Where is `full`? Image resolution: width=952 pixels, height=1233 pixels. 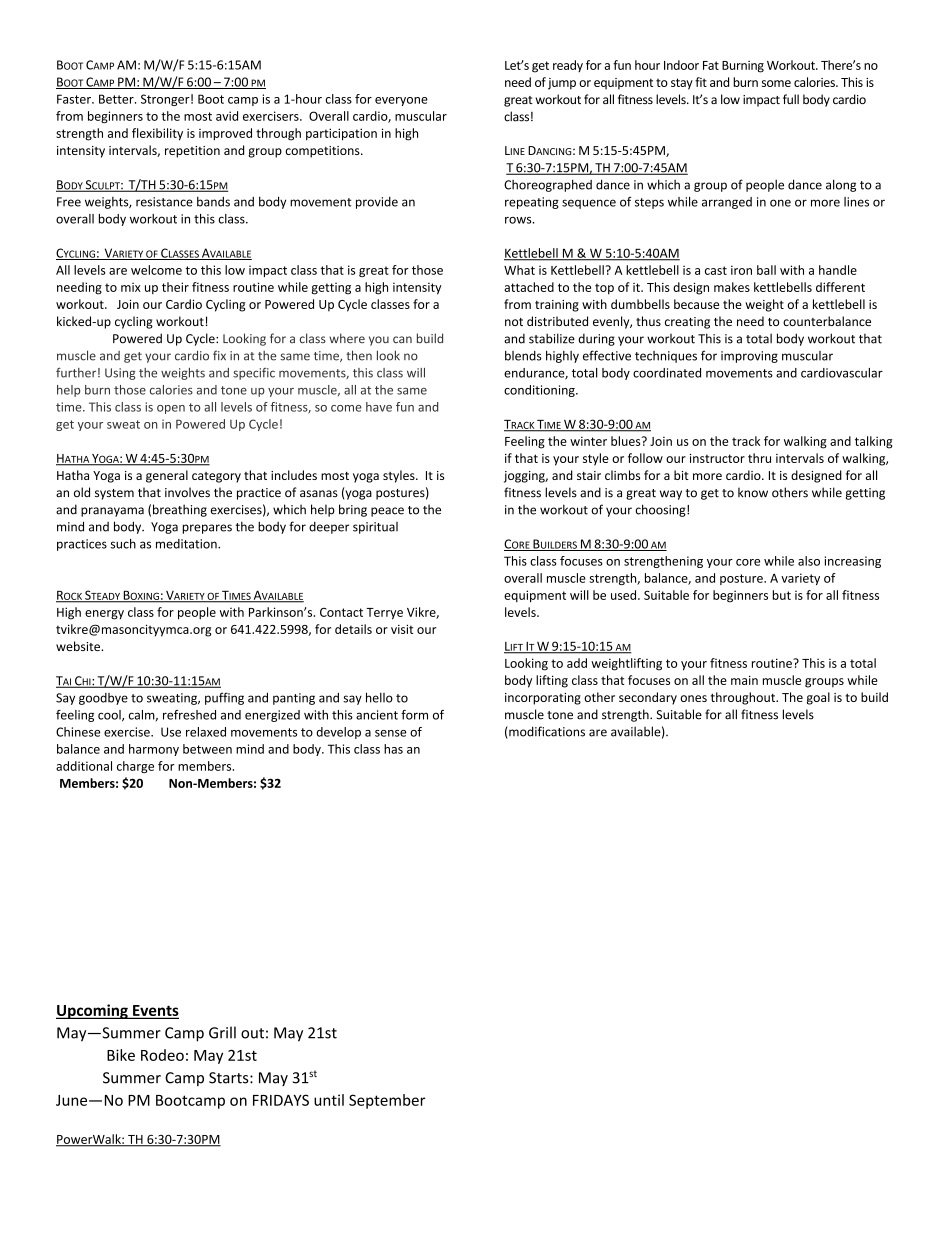
full is located at coordinates (791, 99).
